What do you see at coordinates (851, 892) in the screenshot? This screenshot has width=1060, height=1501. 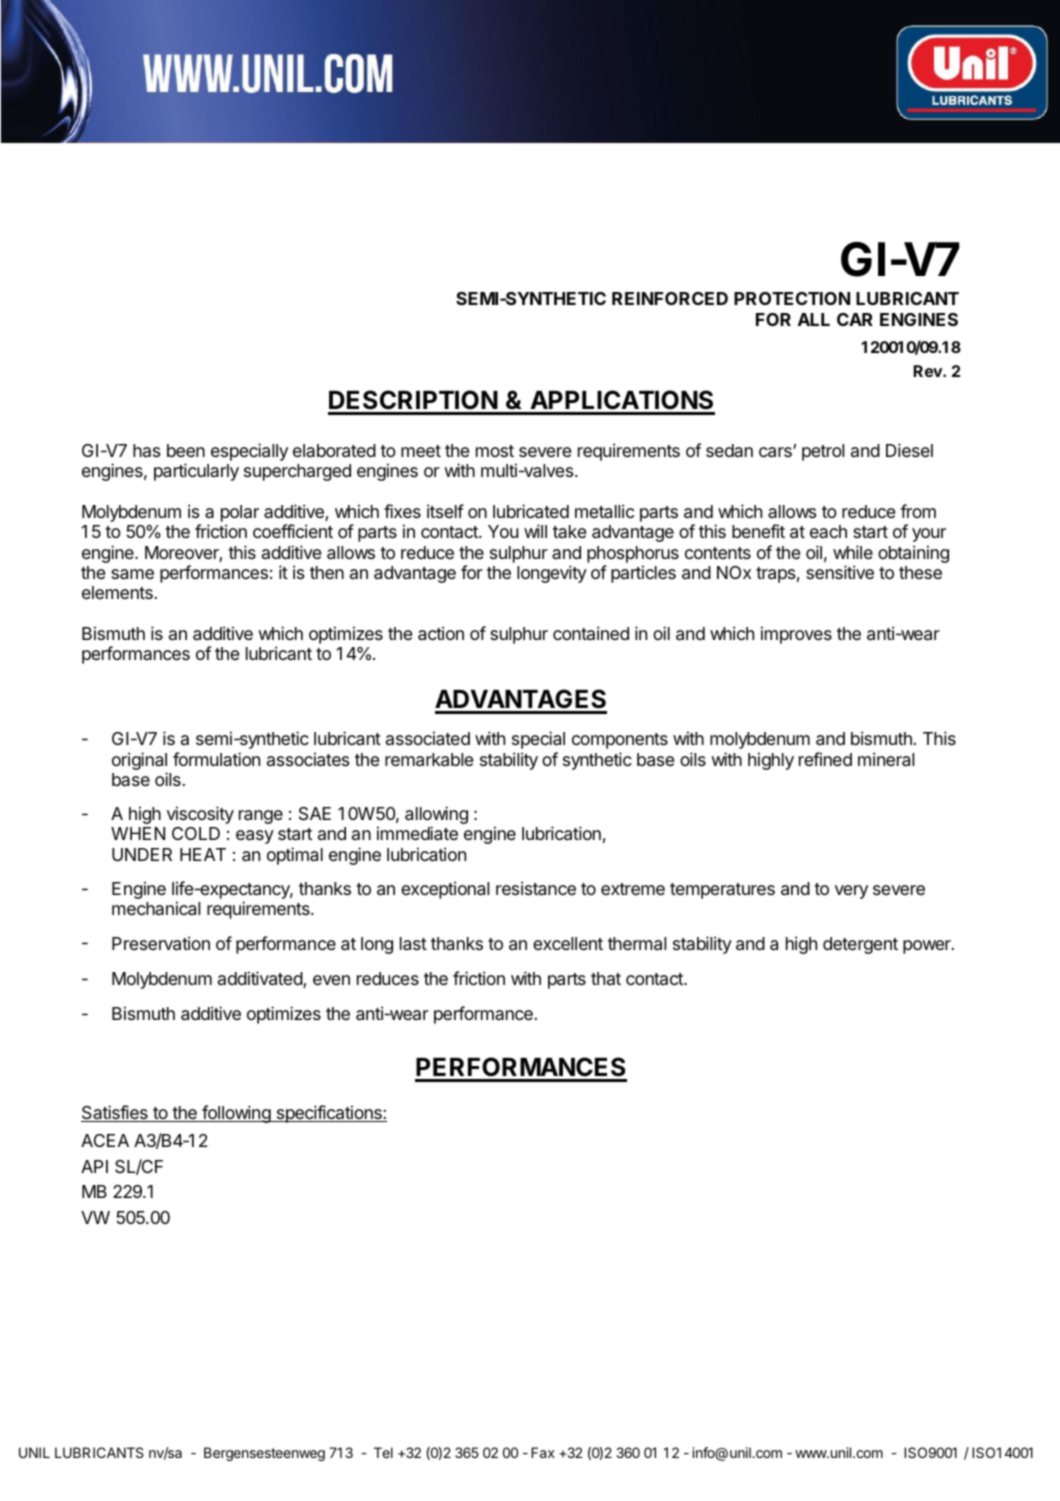 I see `very` at bounding box center [851, 892].
